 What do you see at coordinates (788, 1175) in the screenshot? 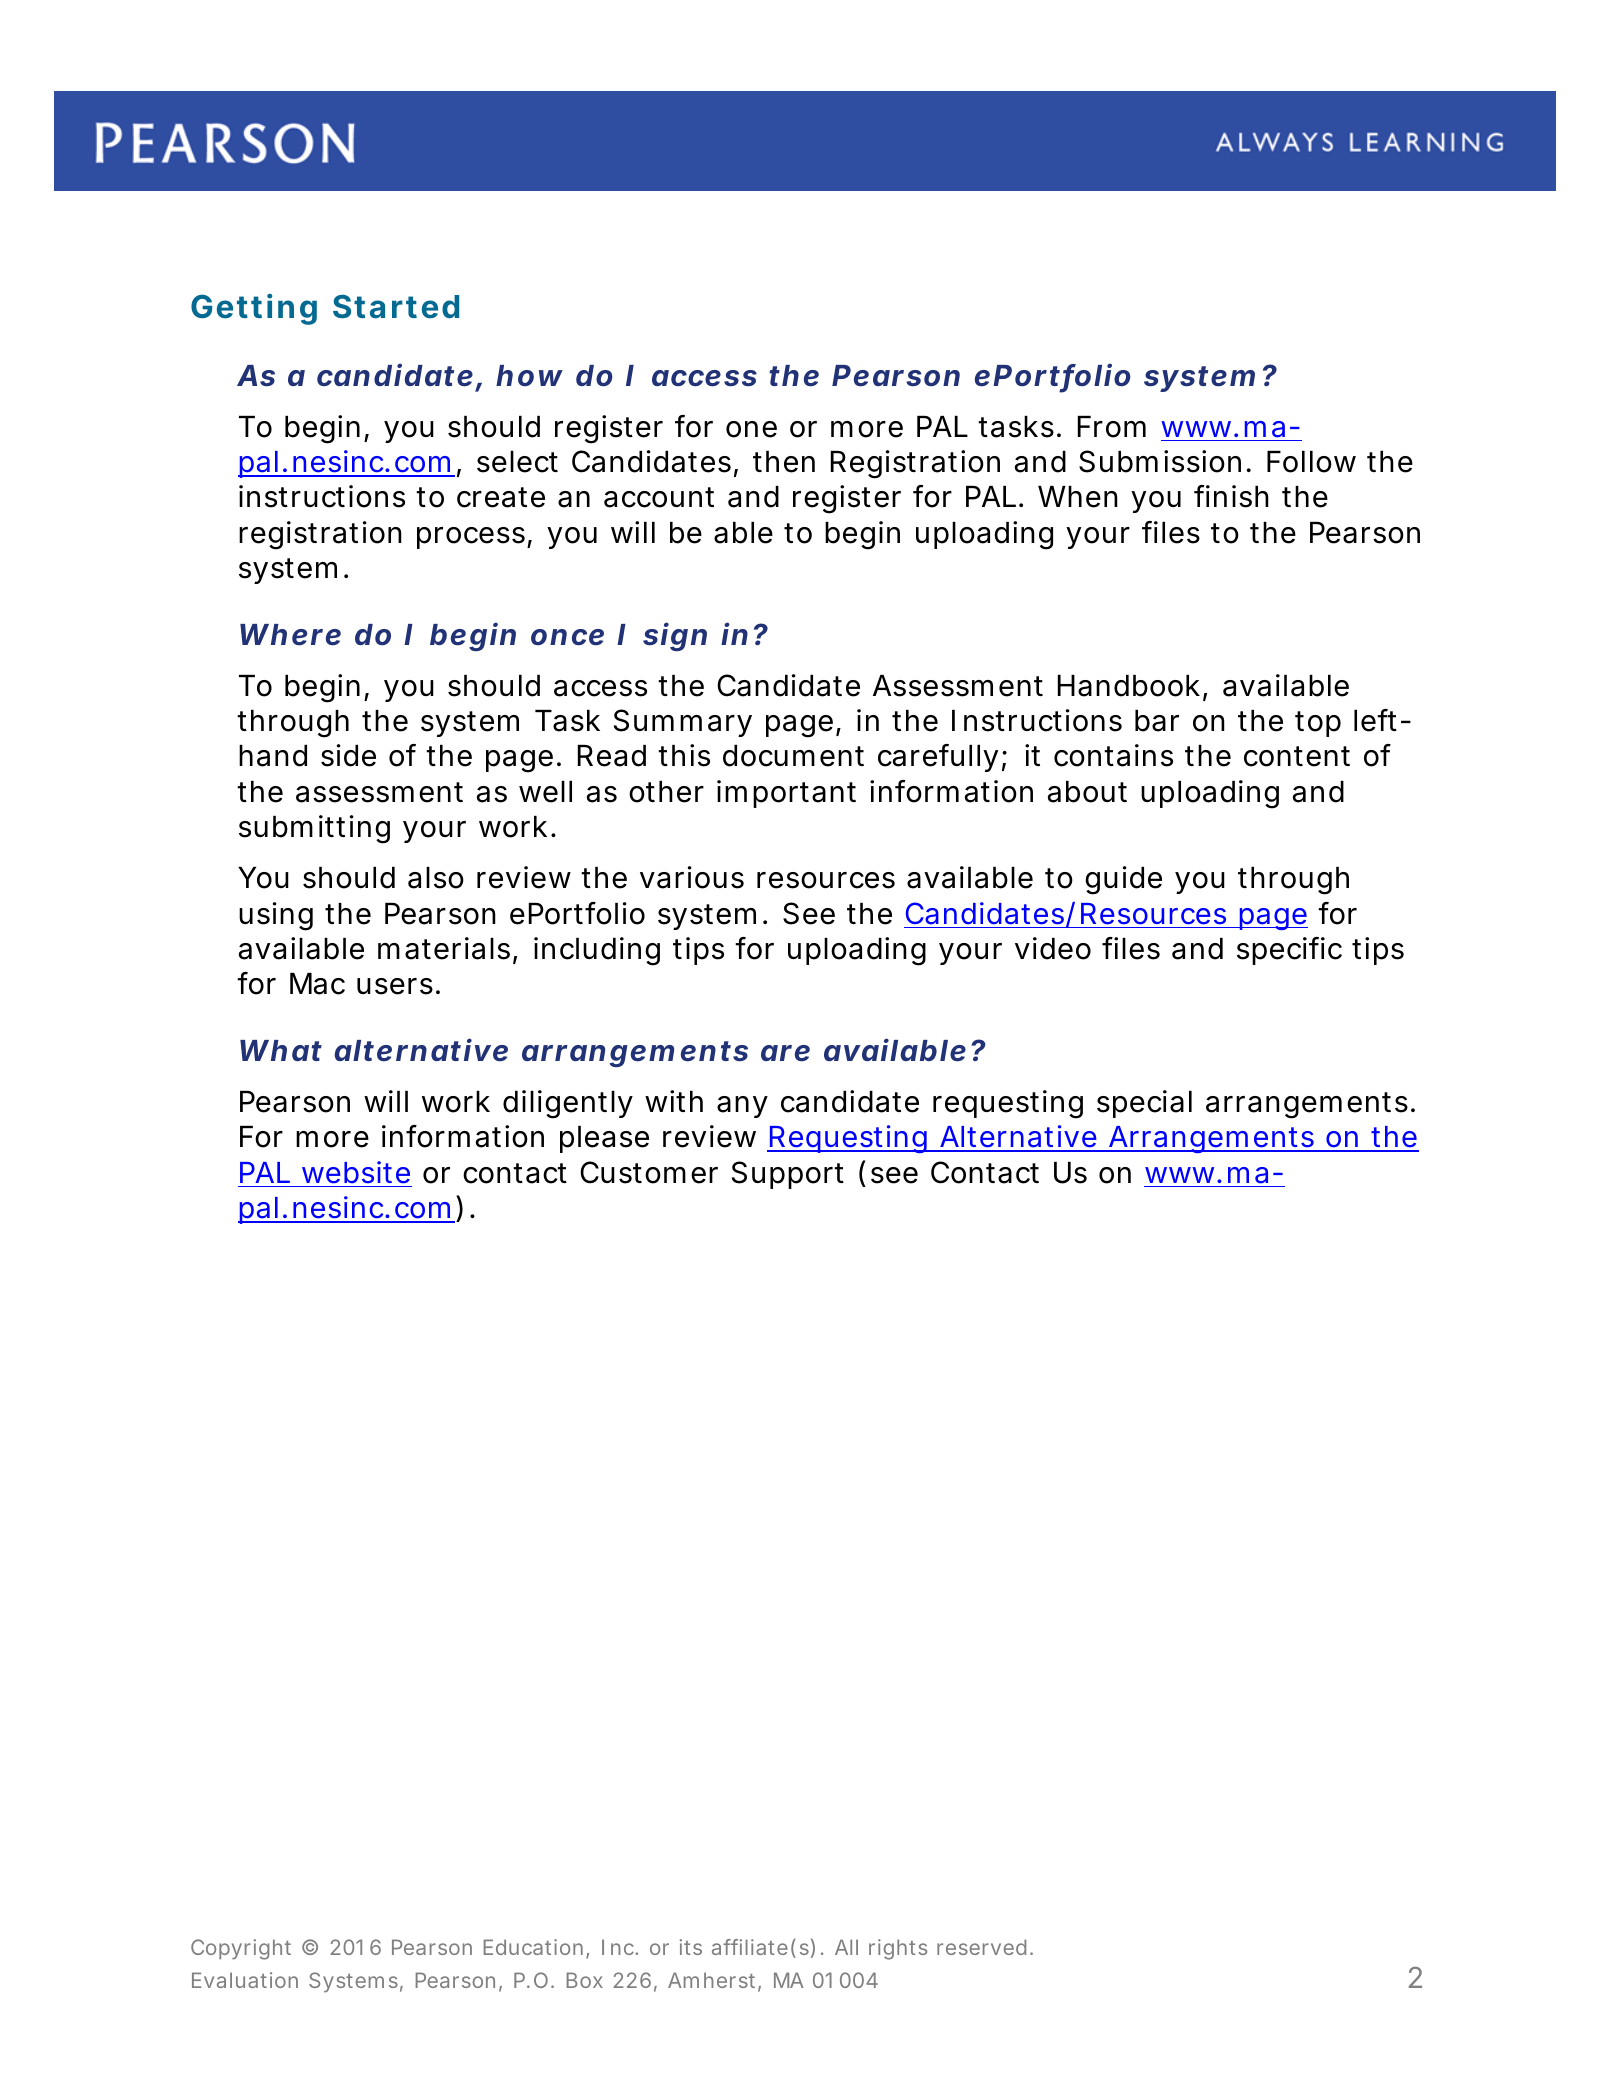
I see `Support` at bounding box center [788, 1175].
